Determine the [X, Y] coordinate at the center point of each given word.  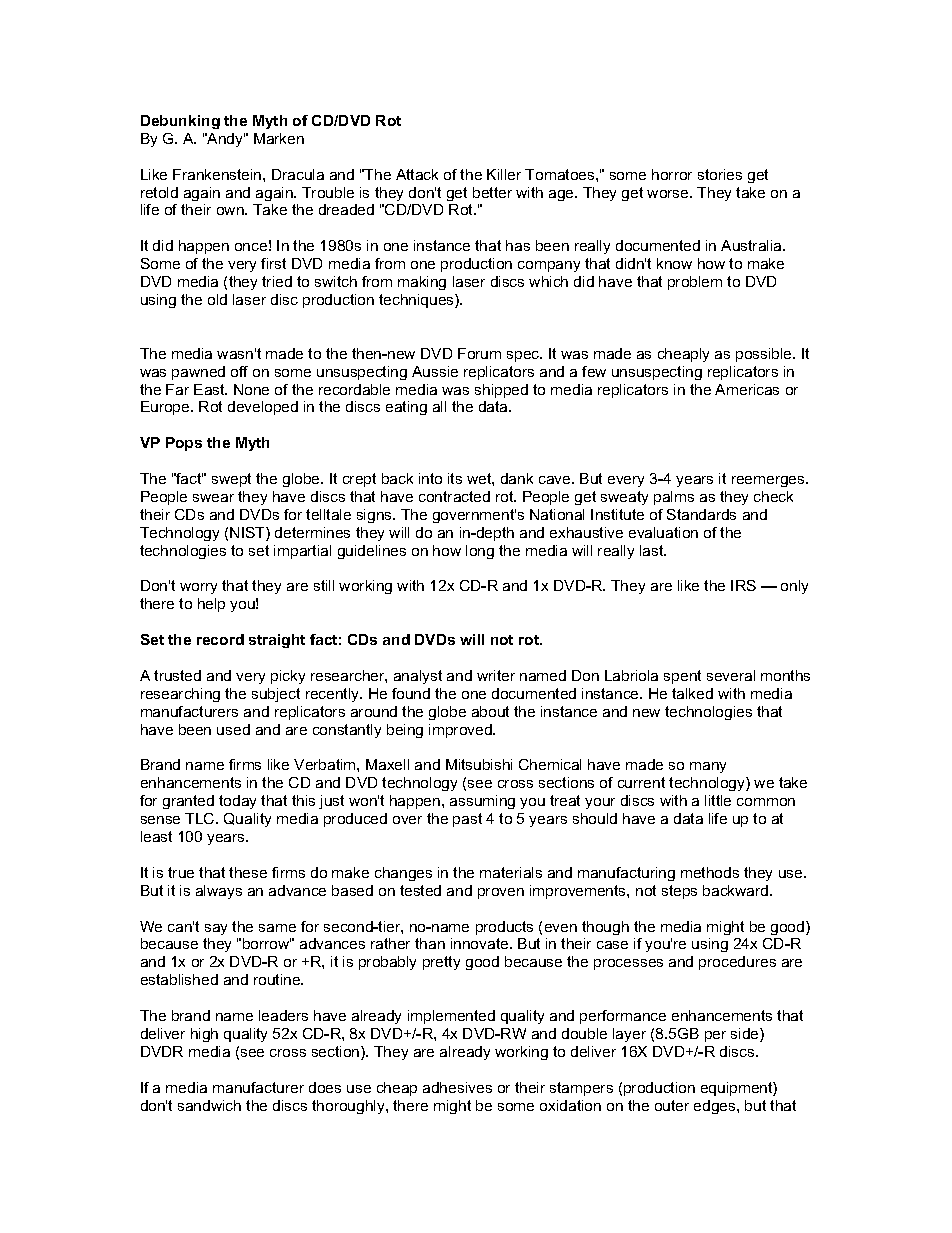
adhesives [457, 1087]
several [731, 675]
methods [710, 872]
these [248, 872]
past [467, 820]
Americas [747, 389]
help [211, 605]
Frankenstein [218, 174]
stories [720, 174]
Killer [504, 174]
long [480, 552]
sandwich [209, 1105]
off [239, 371]
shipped [501, 391]
